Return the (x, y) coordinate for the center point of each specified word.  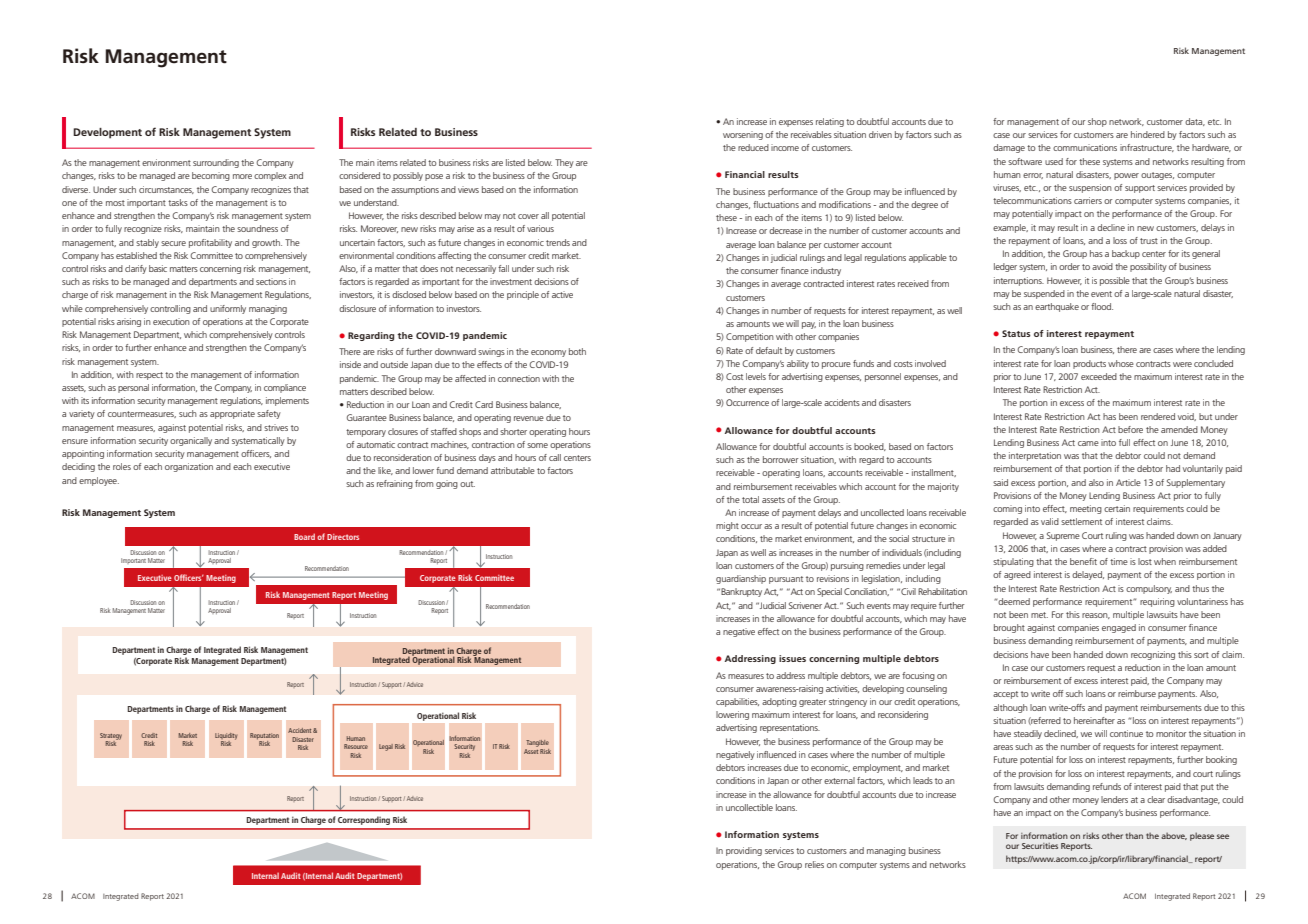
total (750, 499)
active (562, 294)
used (1054, 161)
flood (1102, 306)
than (1134, 835)
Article (1128, 482)
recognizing (1153, 655)
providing (744, 851)
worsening (743, 135)
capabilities (737, 702)
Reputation (264, 736)
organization (189, 467)
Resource (356, 746)
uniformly (228, 309)
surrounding (216, 163)
